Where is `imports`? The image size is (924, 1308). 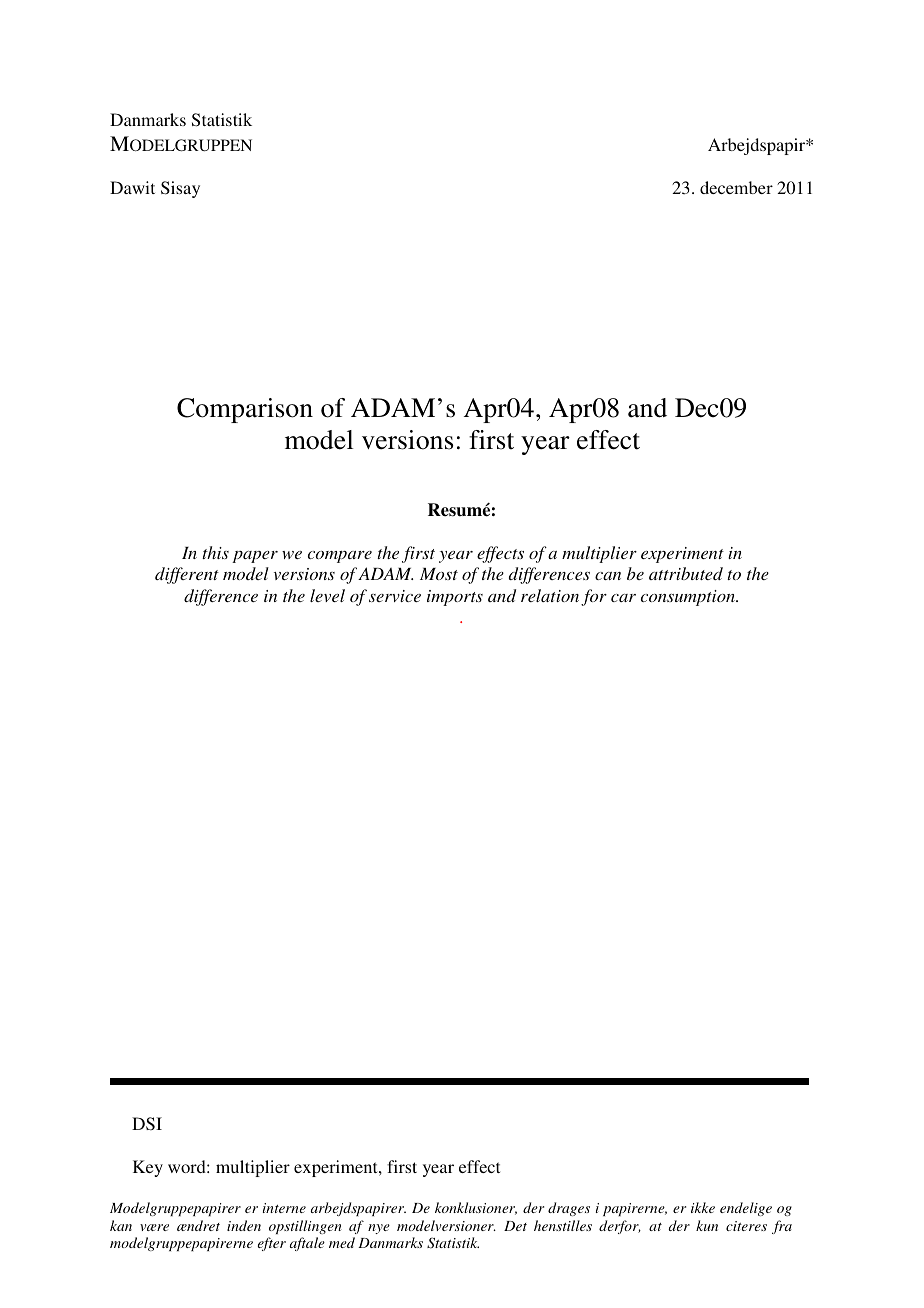
imports is located at coordinates (455, 598).
